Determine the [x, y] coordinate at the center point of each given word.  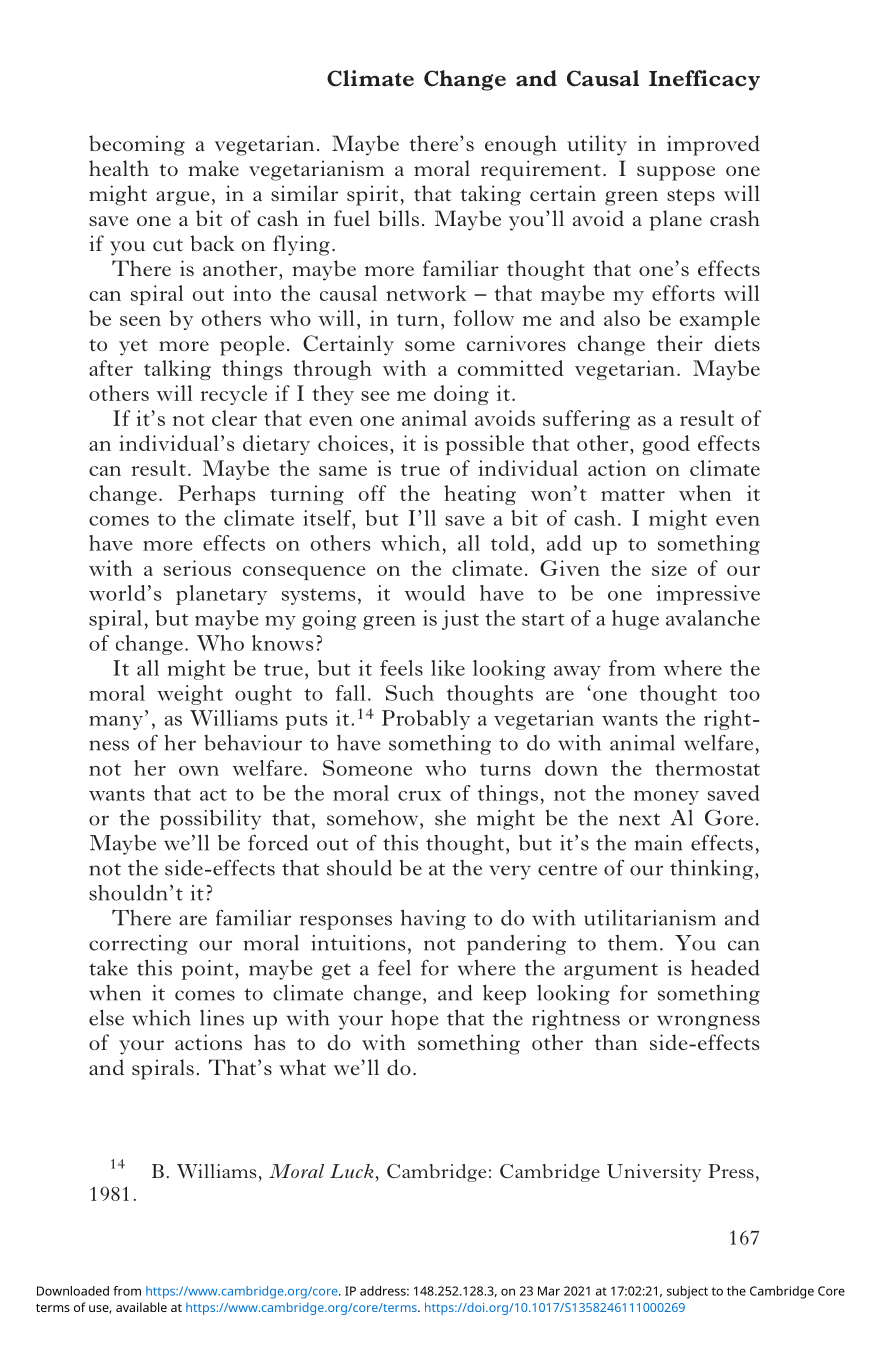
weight [190, 695]
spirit [372, 195]
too [744, 694]
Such [410, 693]
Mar [549, 1291]
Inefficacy [704, 80]
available [141, 1307]
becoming [137, 145]
